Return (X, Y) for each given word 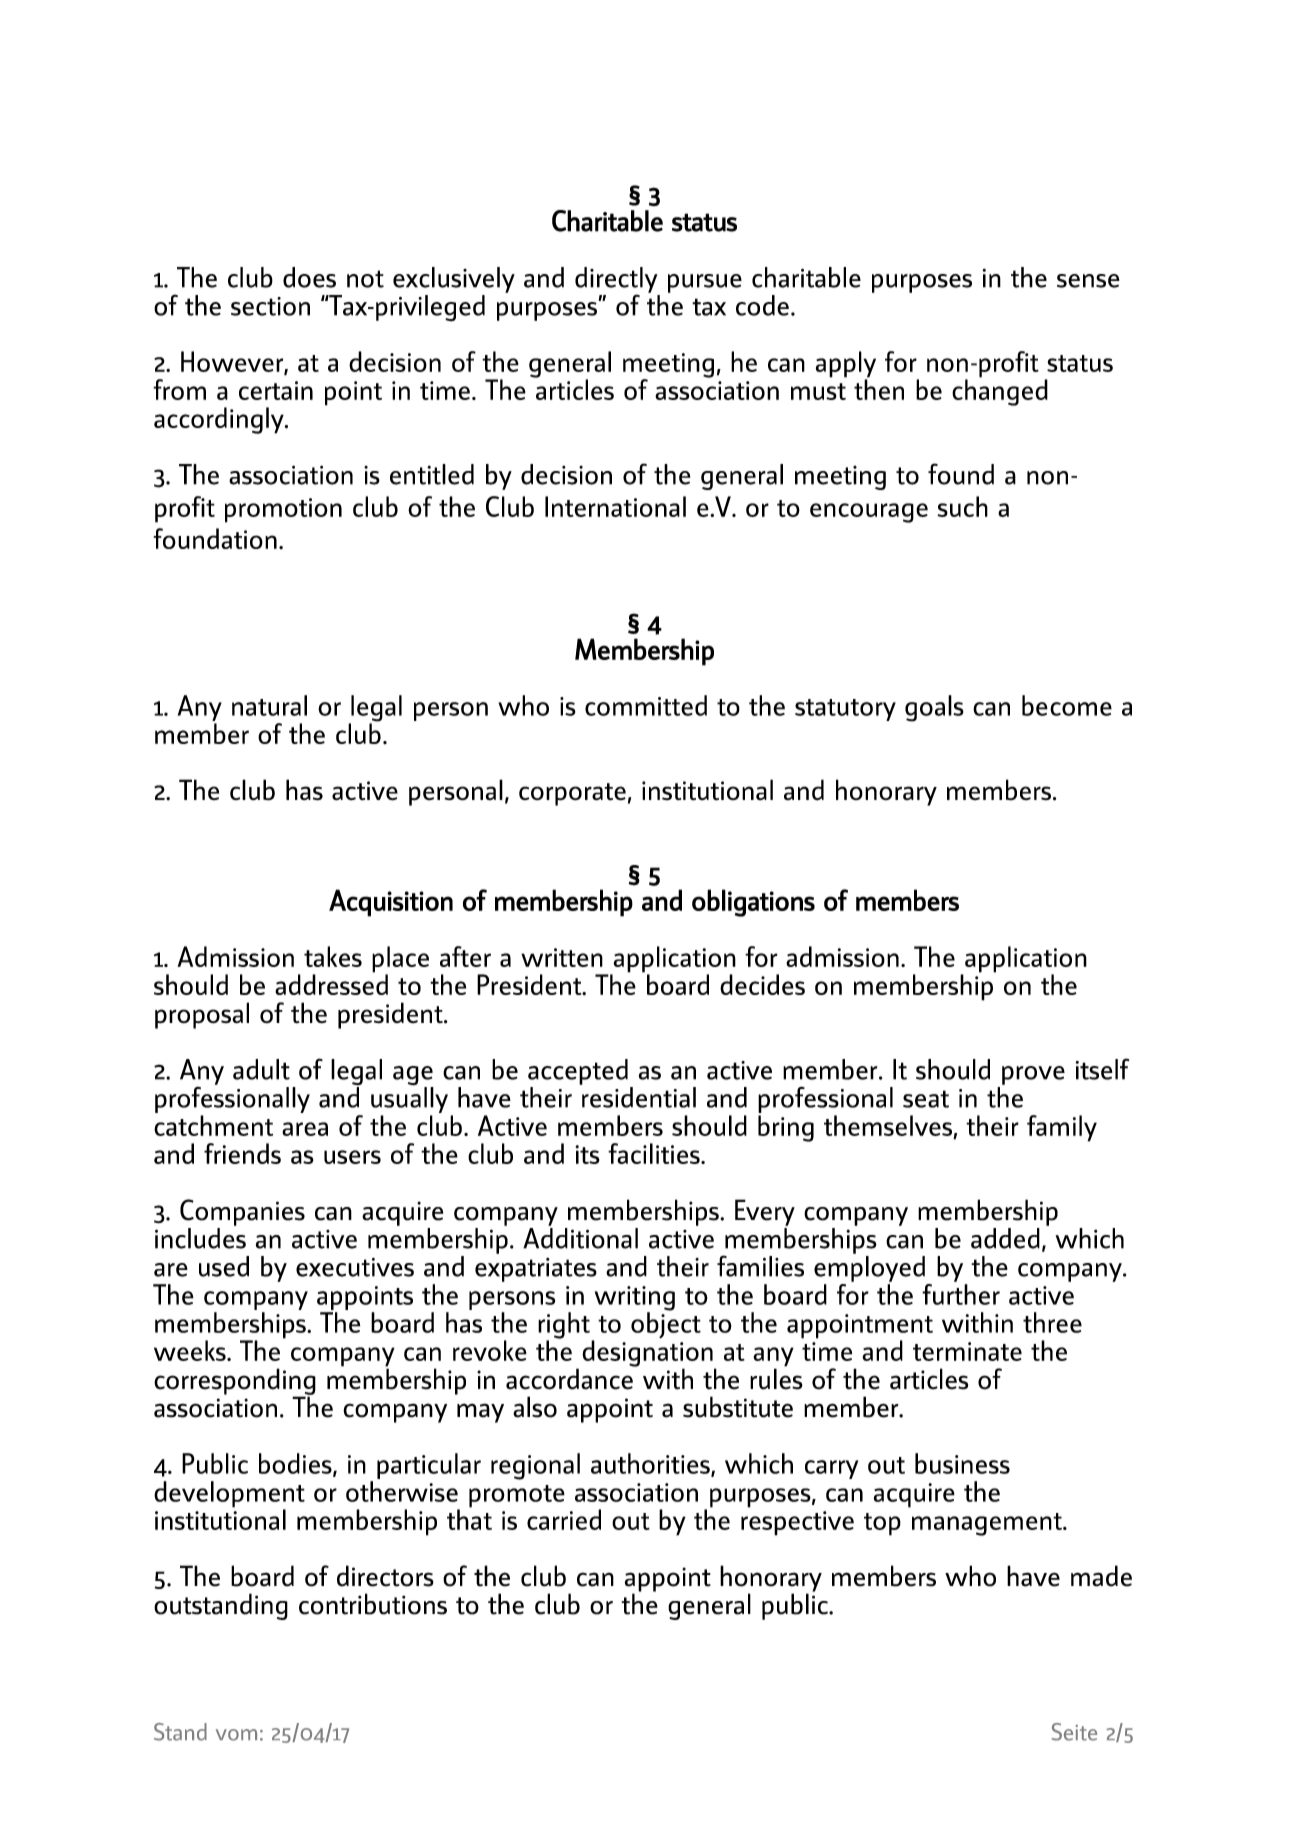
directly (616, 281)
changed (1000, 391)
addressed (331, 983)
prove (1033, 1075)
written (562, 957)
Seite (1074, 1732)
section (270, 306)
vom (236, 1735)
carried (564, 1519)
